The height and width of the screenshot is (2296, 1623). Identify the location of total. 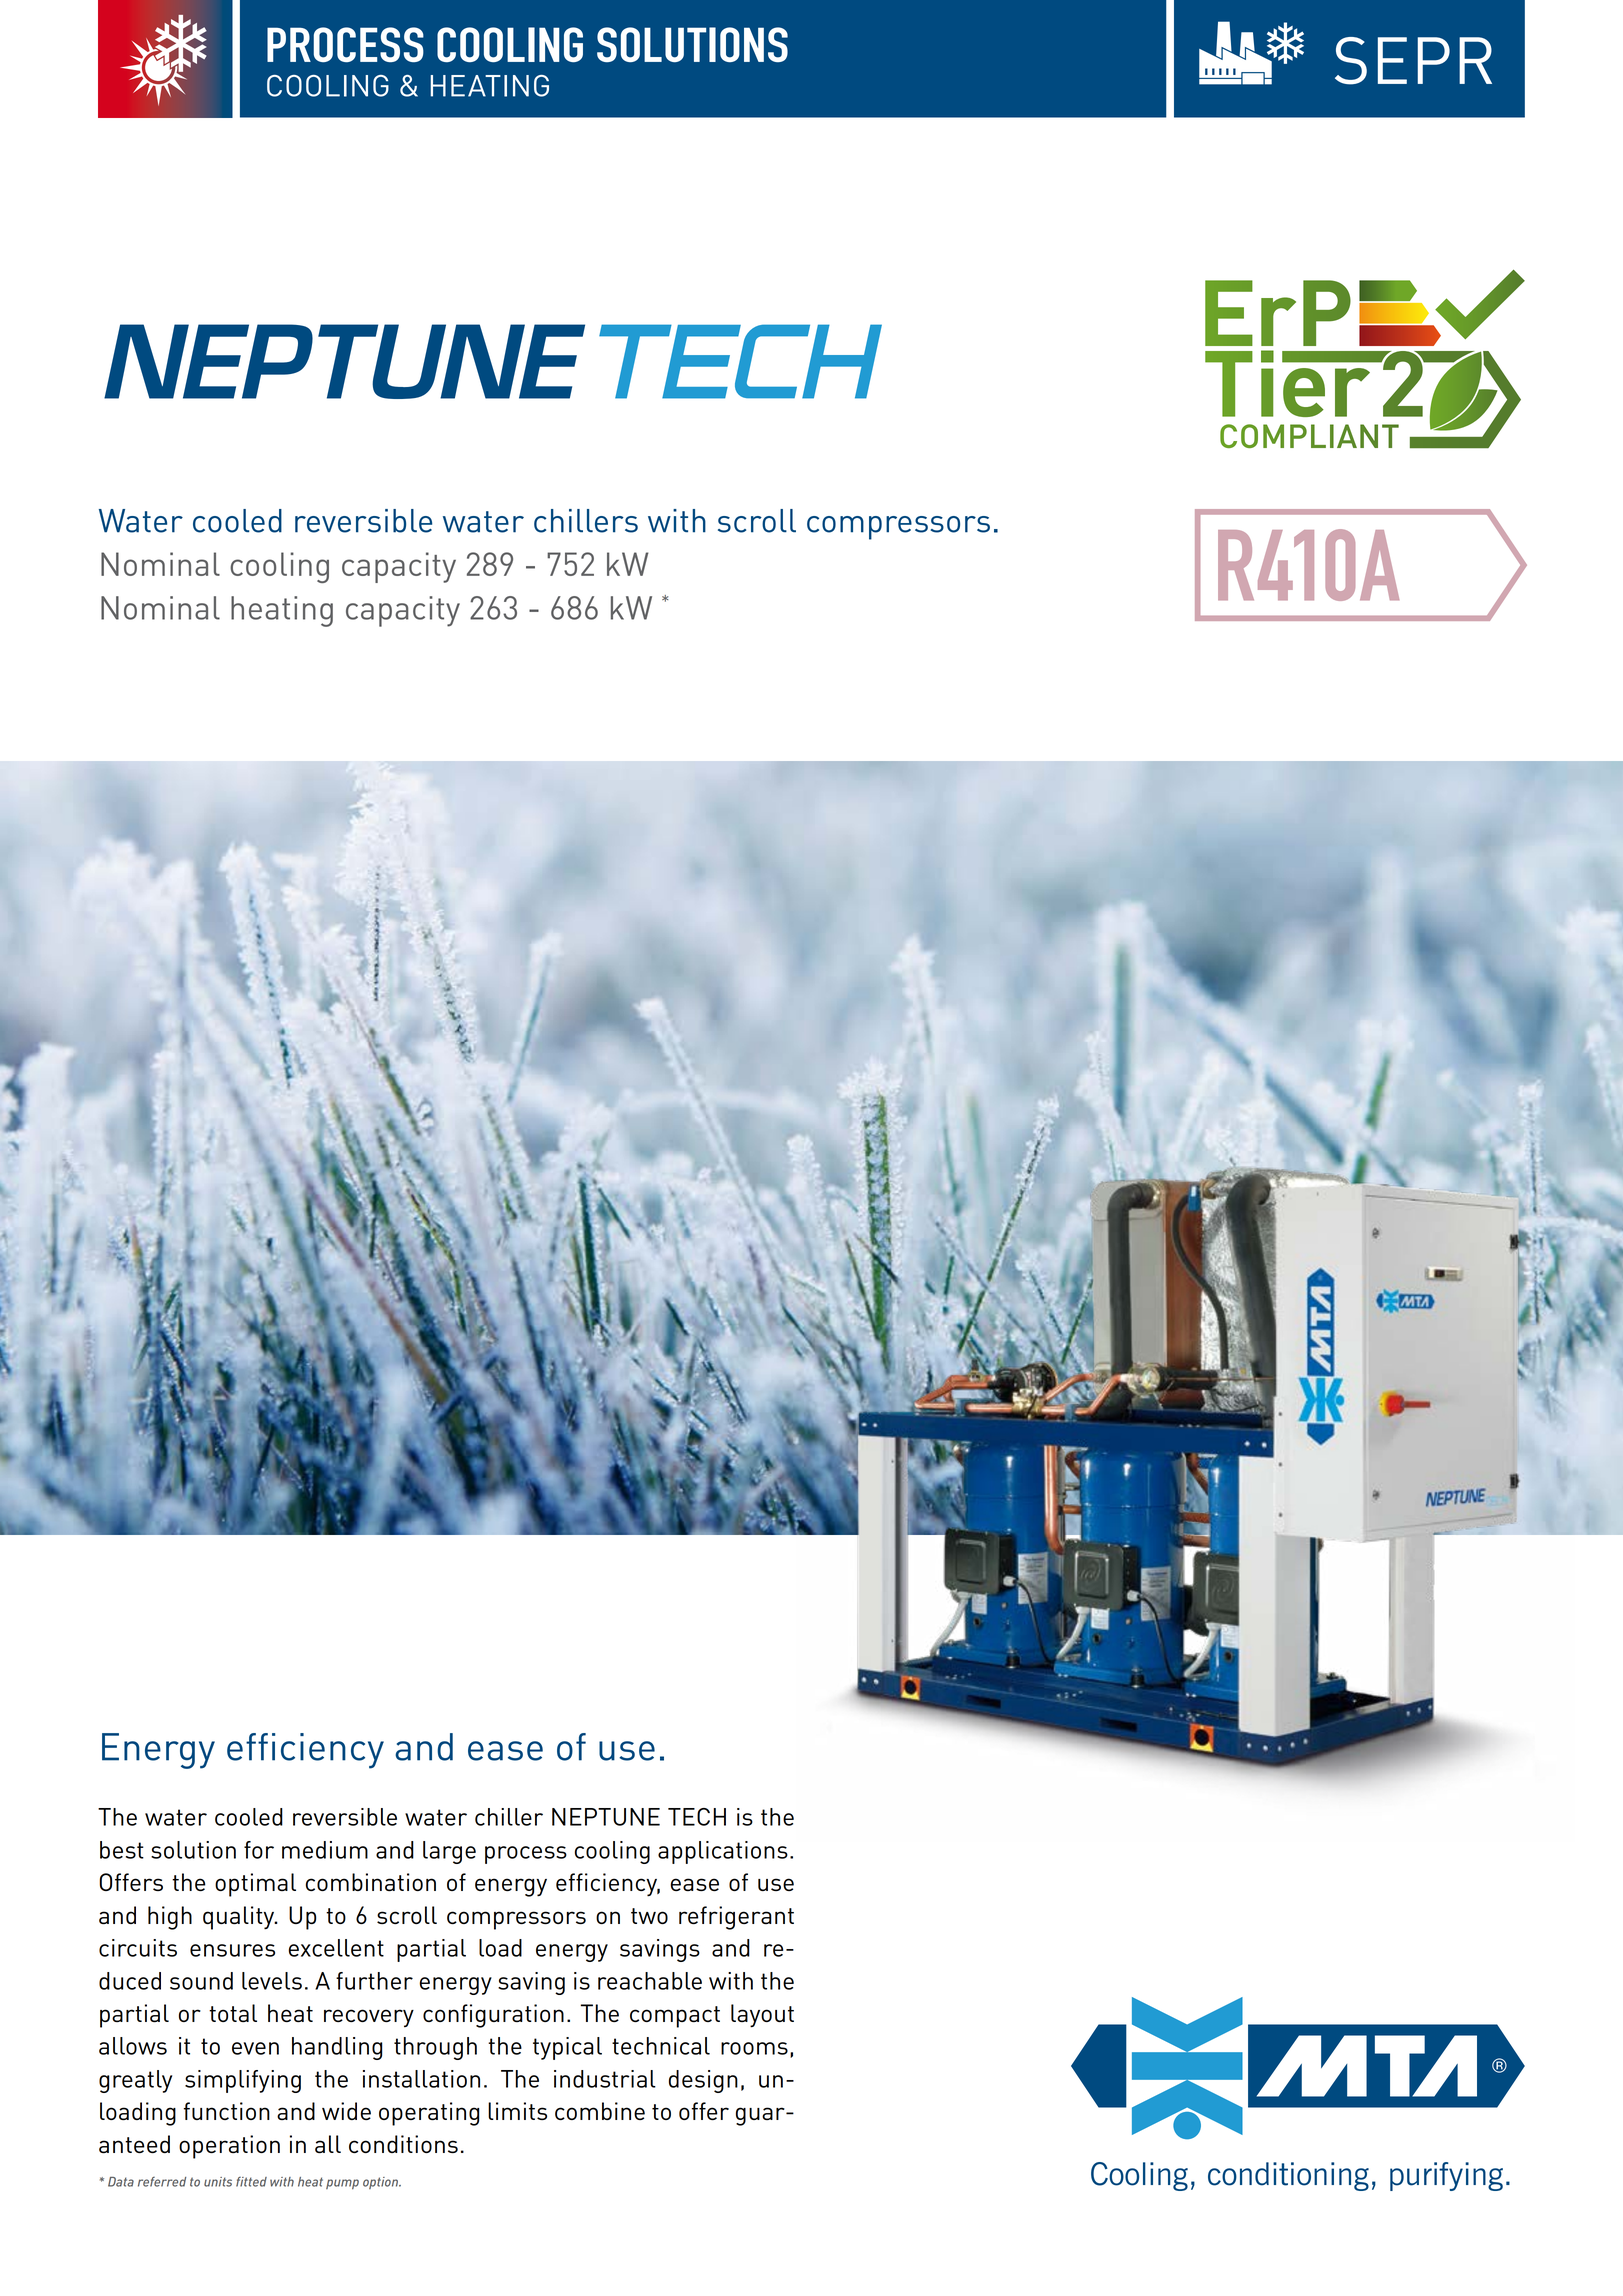
(233, 2013).
